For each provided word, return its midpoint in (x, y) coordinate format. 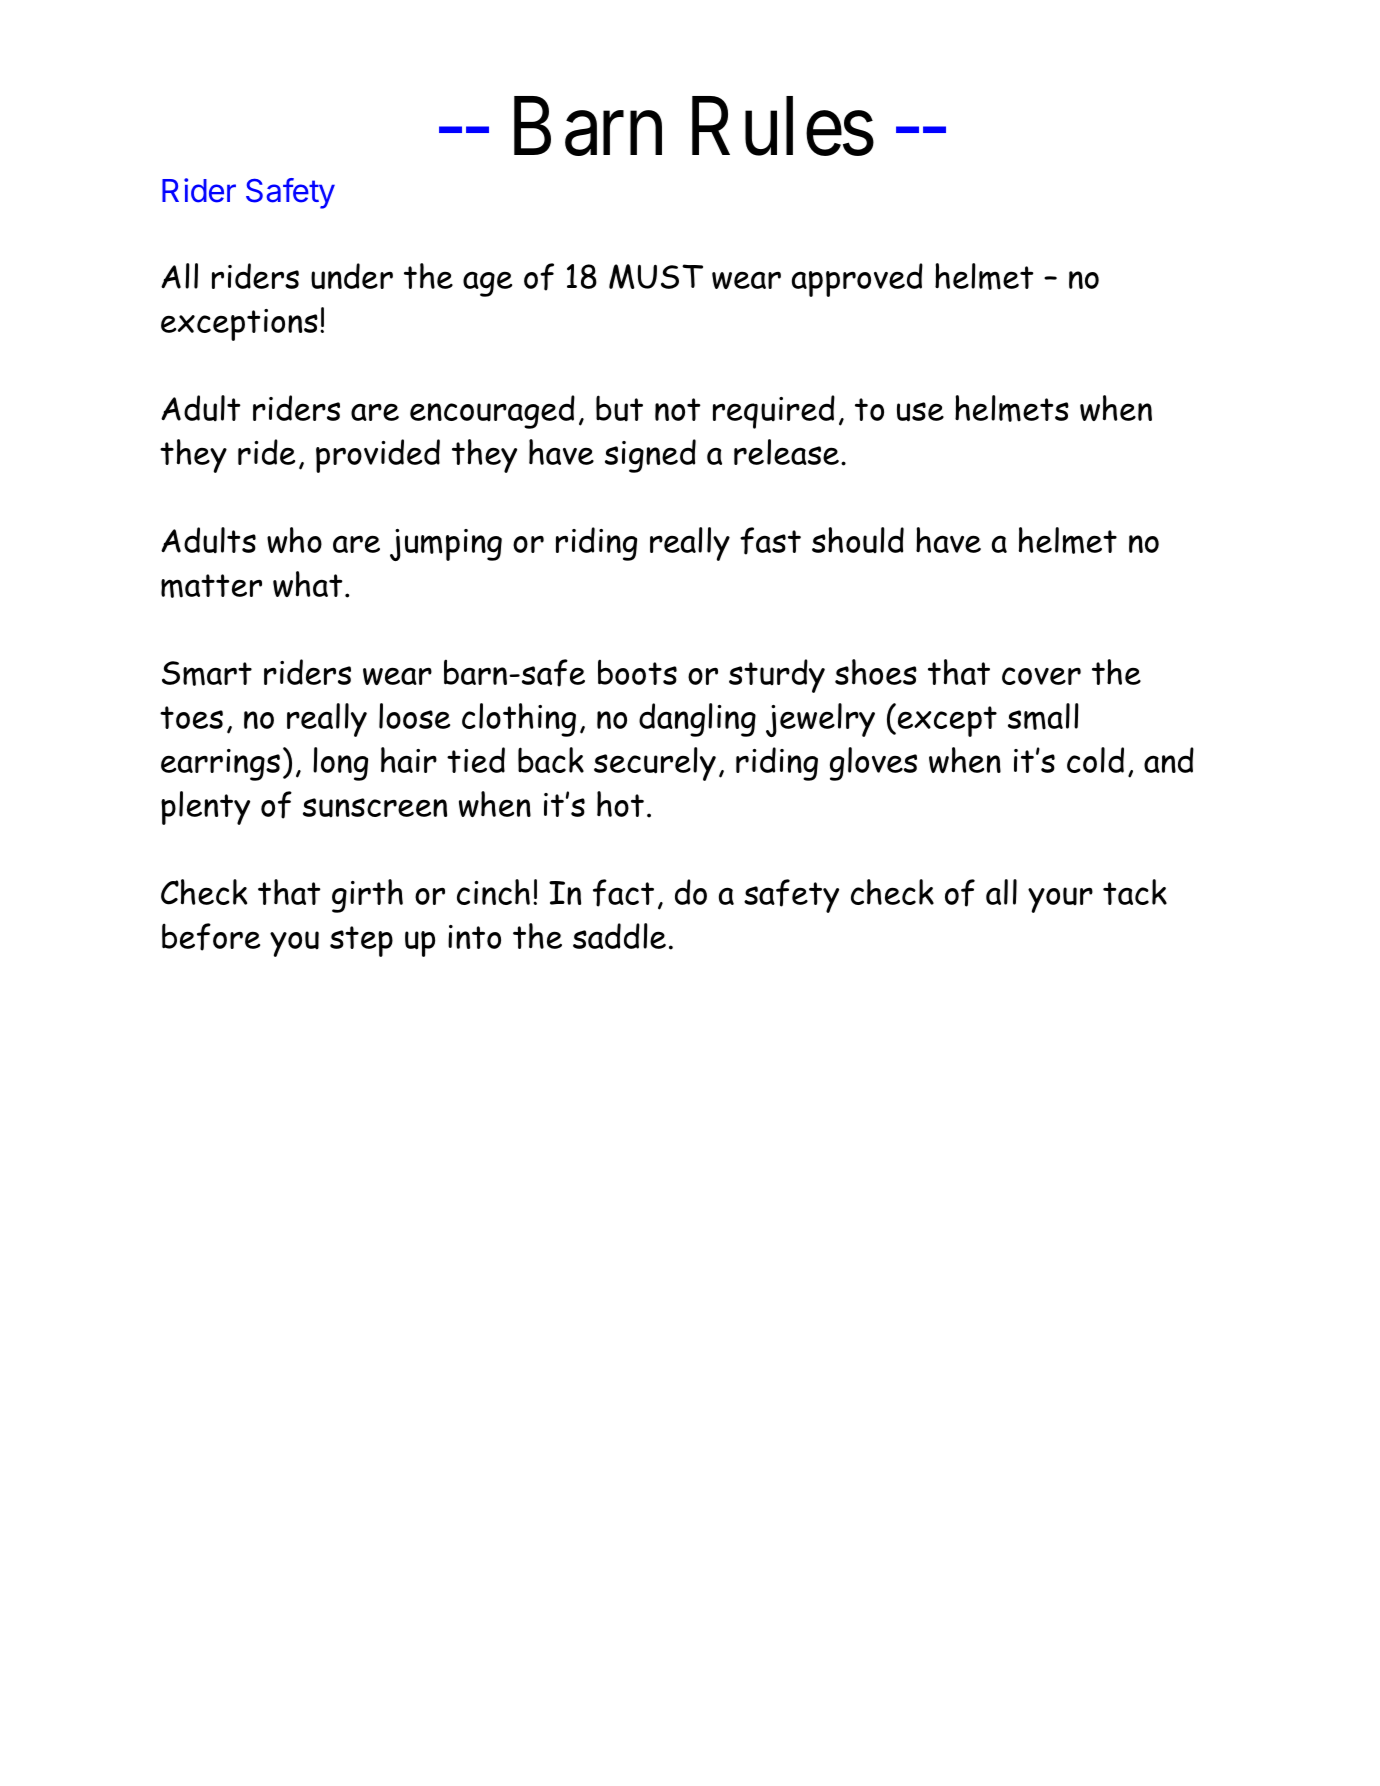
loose (414, 716)
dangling (697, 720)
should (858, 540)
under (352, 276)
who (294, 540)
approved (857, 280)
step (361, 941)
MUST (656, 276)
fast (770, 541)
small (1043, 716)
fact (623, 893)
